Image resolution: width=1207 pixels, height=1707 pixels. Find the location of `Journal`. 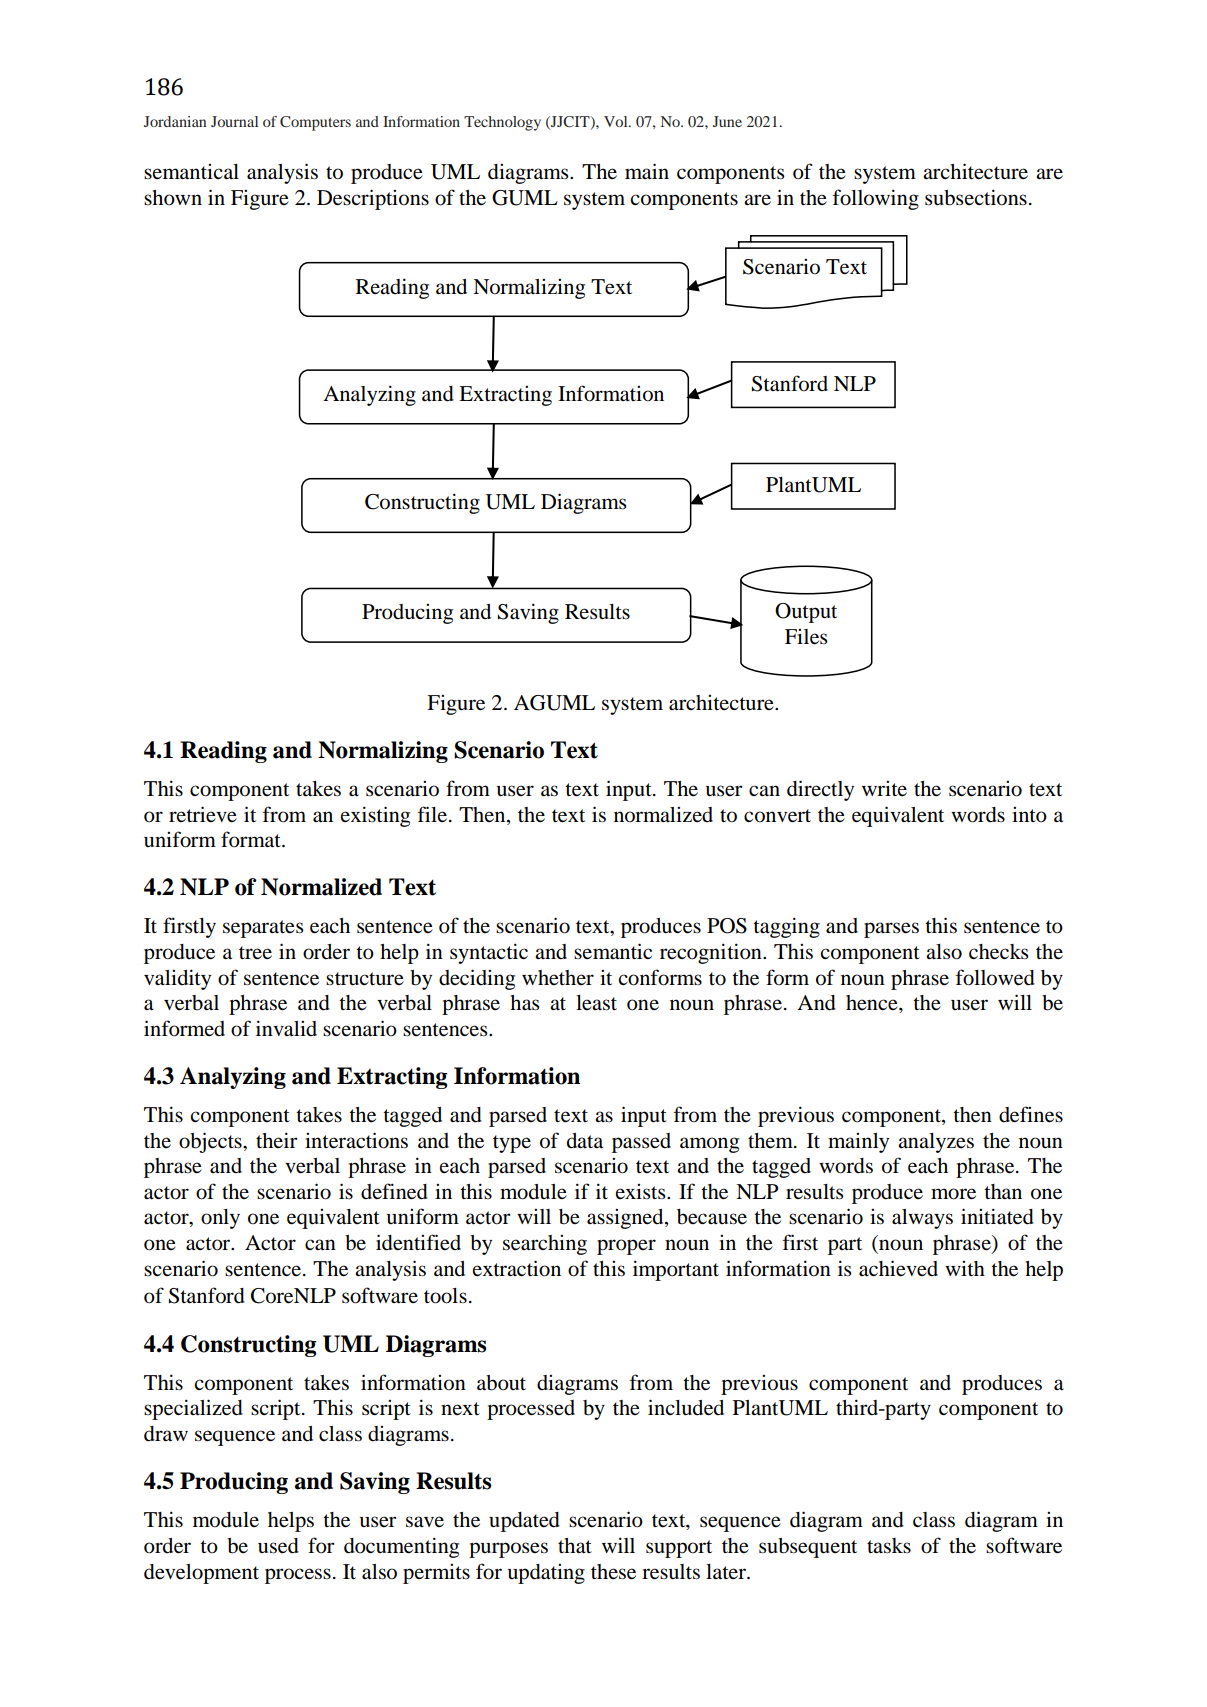

Journal is located at coordinates (234, 121).
